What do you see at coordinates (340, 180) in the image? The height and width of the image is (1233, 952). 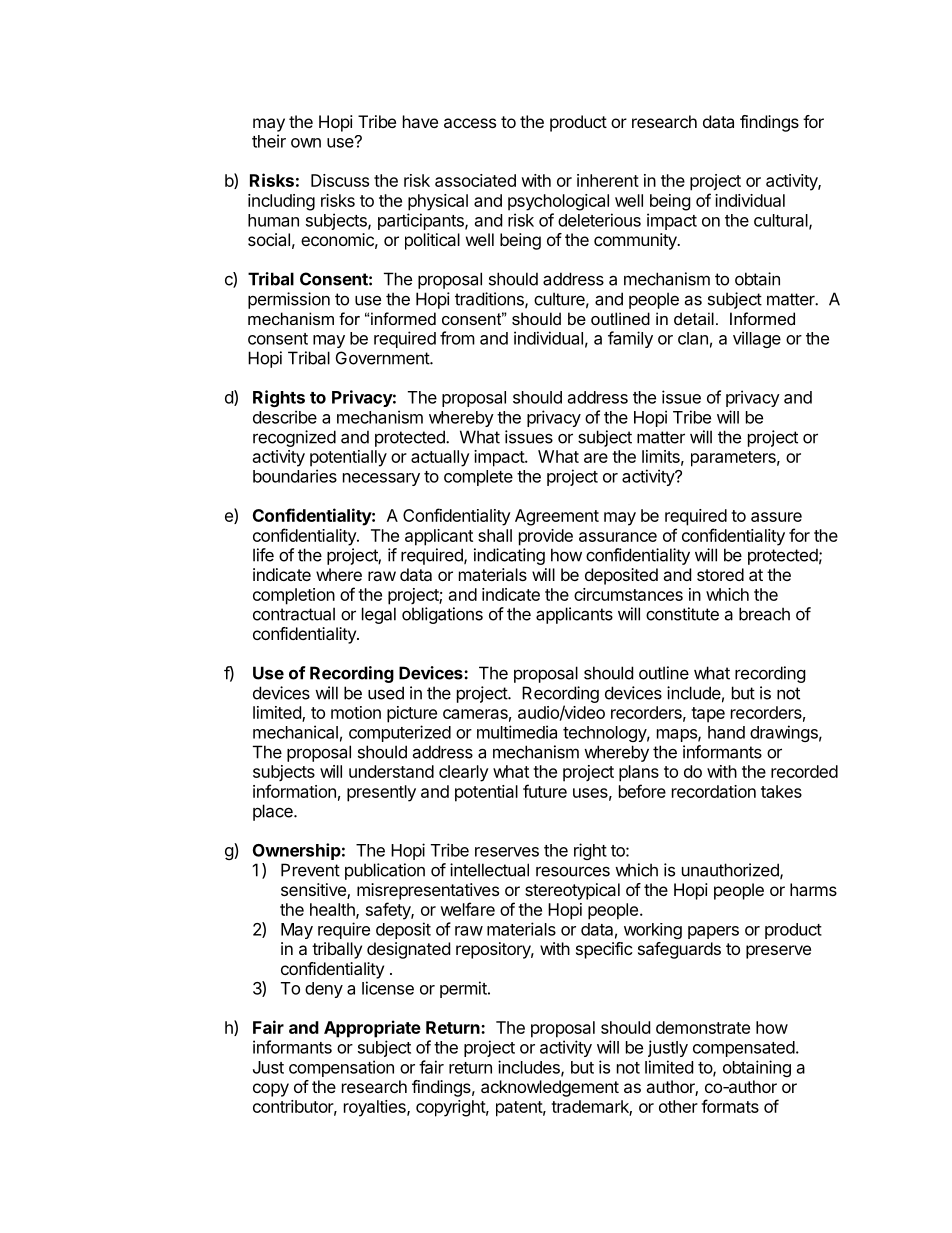 I see `Discuss` at bounding box center [340, 180].
